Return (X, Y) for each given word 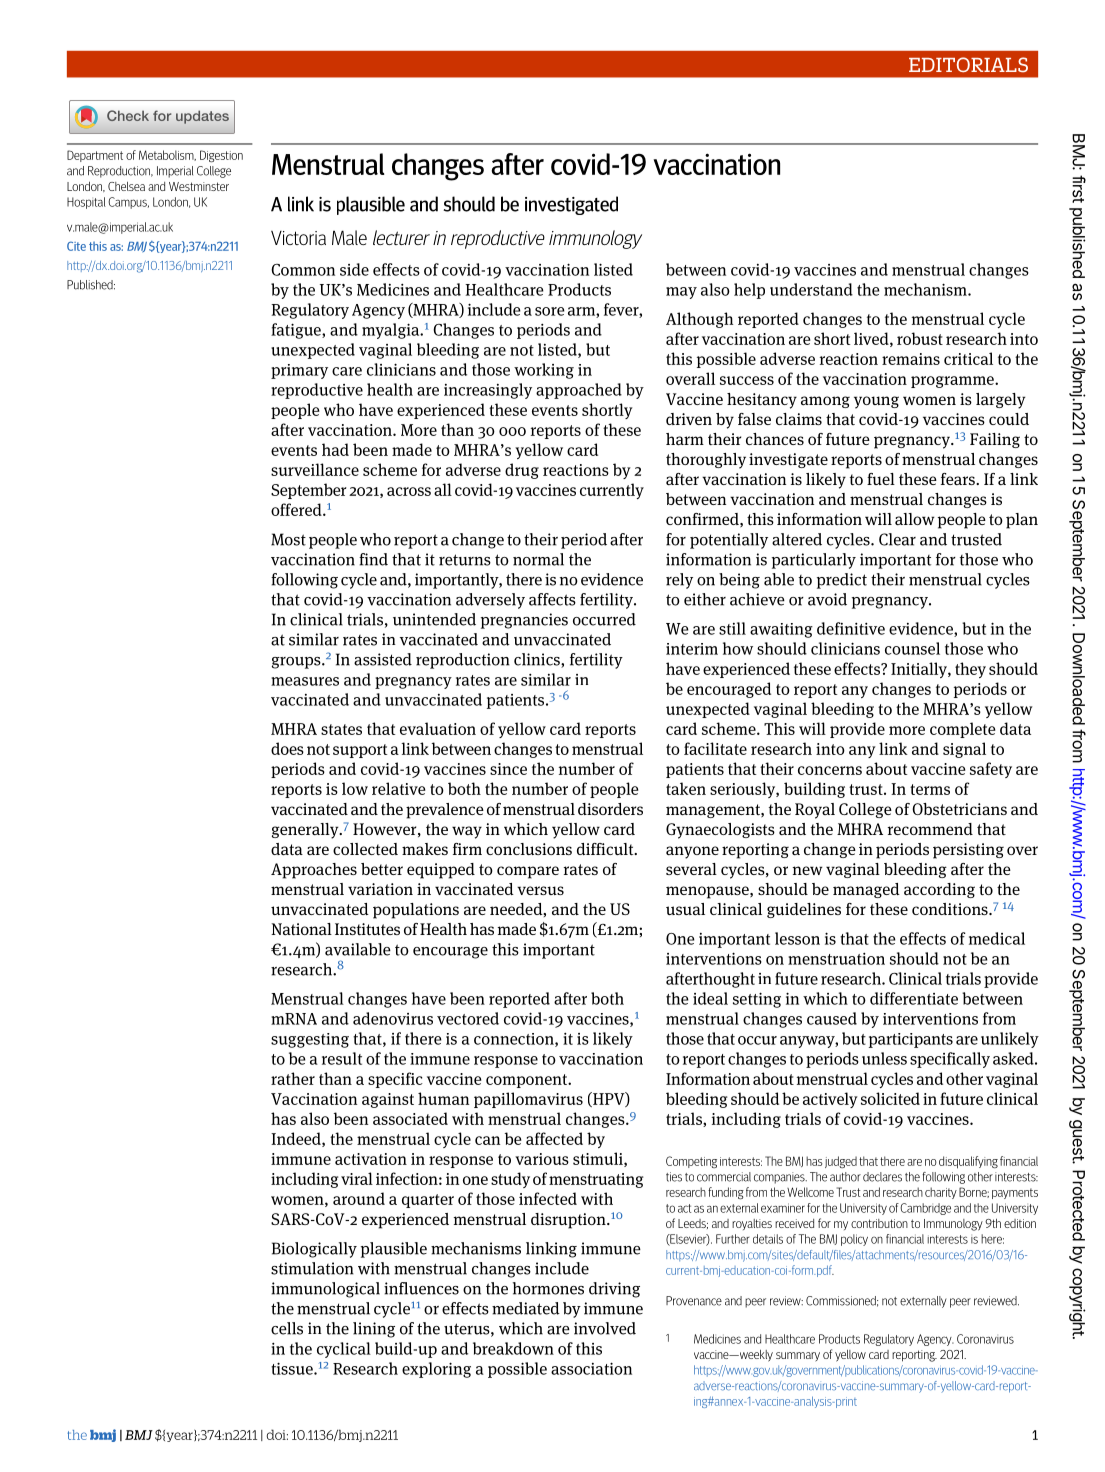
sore (550, 311)
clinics (538, 660)
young (876, 402)
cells (287, 1328)
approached (579, 391)
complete (963, 730)
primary (299, 371)
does (287, 748)
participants (911, 1040)
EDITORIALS (968, 64)
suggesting (310, 1040)
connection (515, 1040)
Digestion (221, 156)
